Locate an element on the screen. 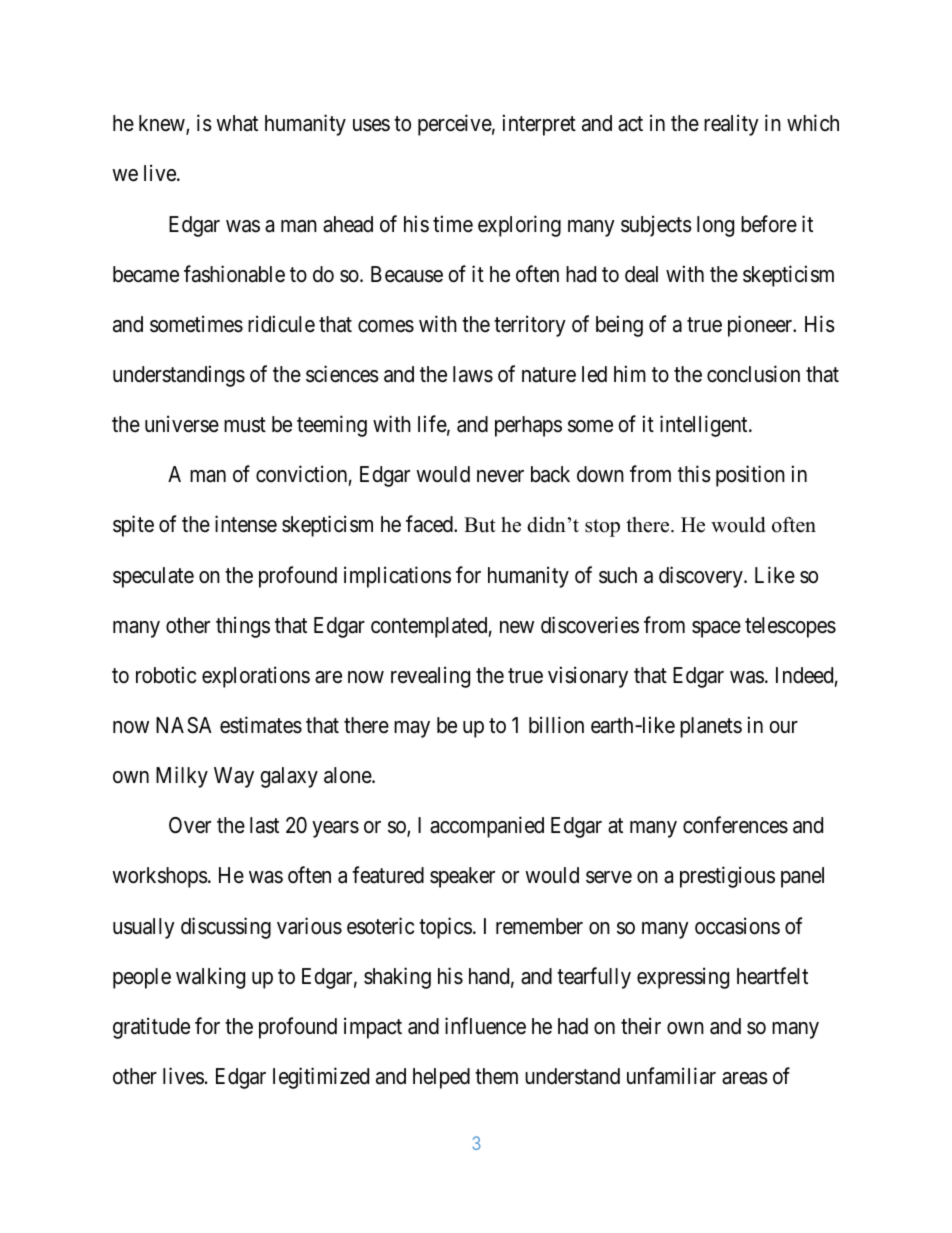 The image size is (952, 1233). what is located at coordinates (237, 123).
